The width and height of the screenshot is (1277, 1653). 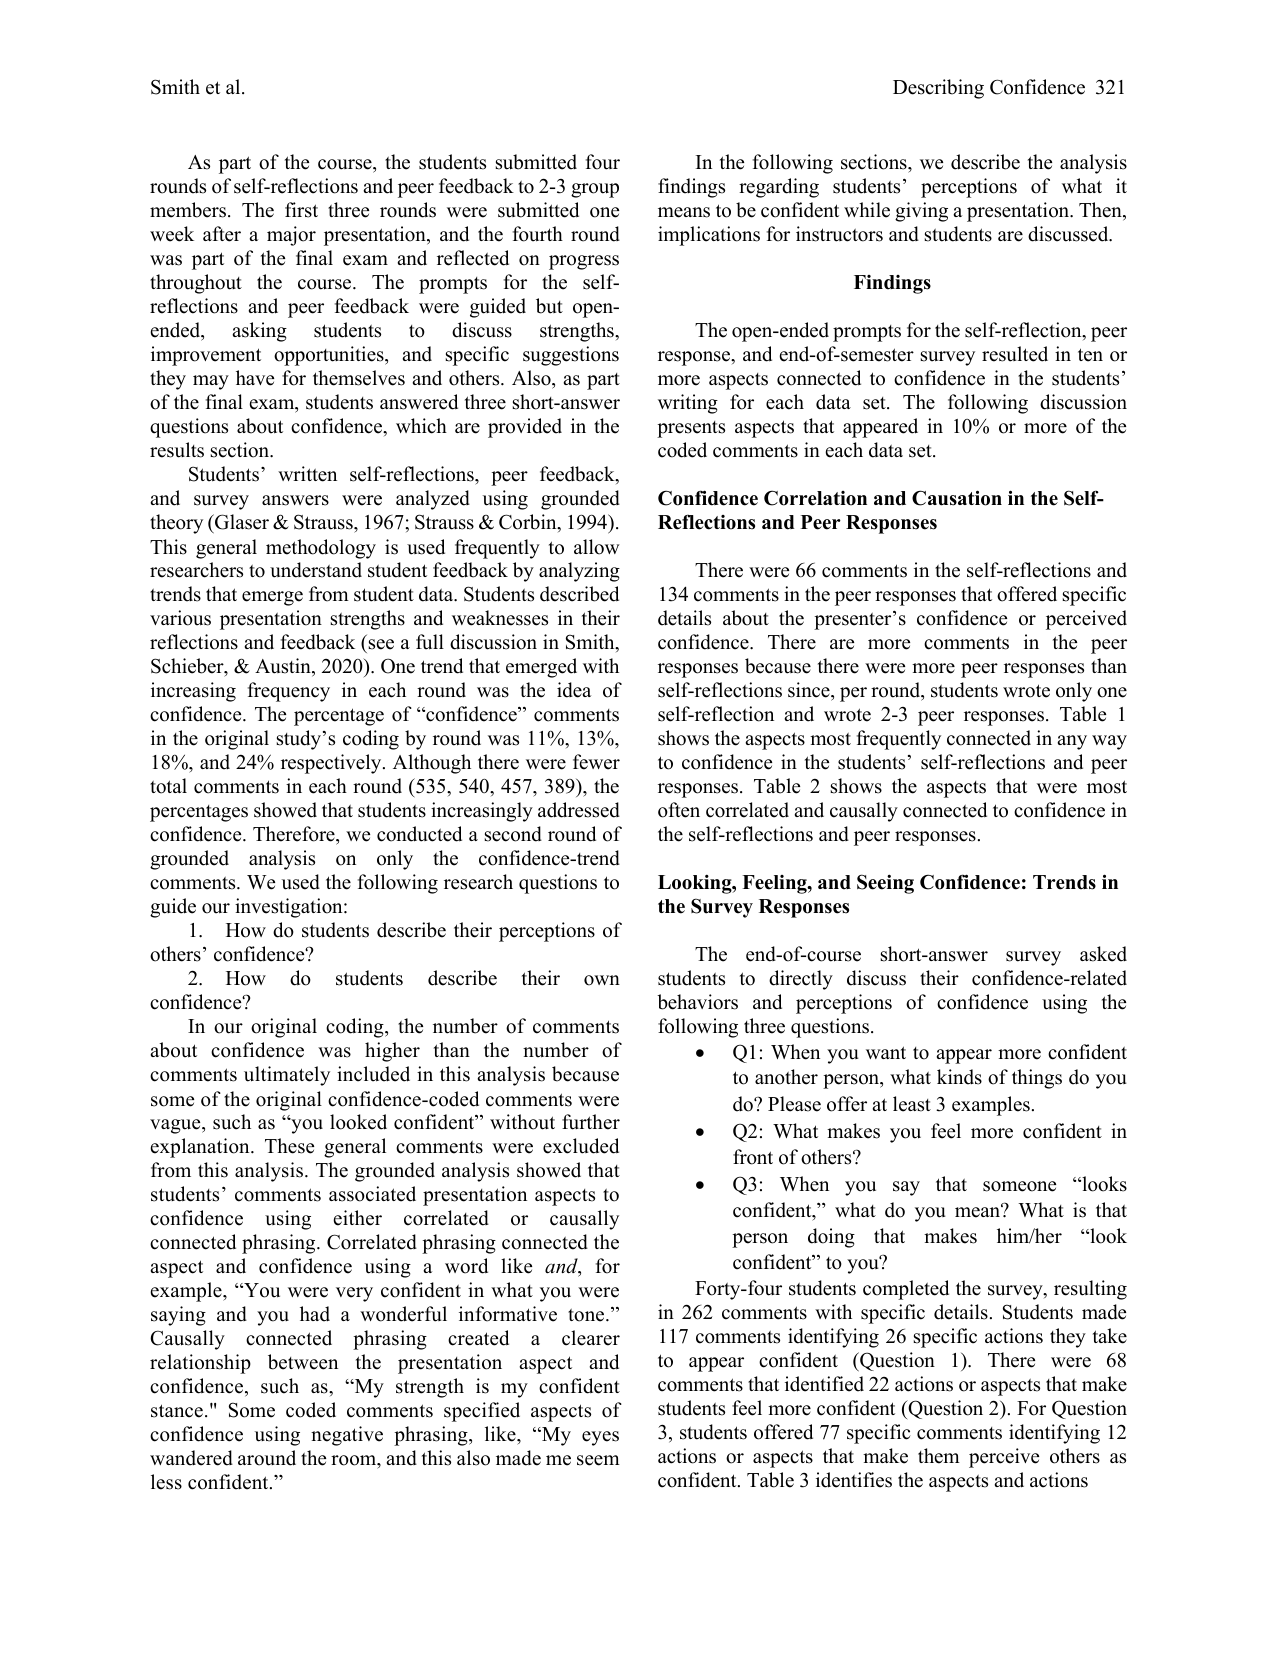 What do you see at coordinates (1072, 742) in the screenshot?
I see `any` at bounding box center [1072, 742].
